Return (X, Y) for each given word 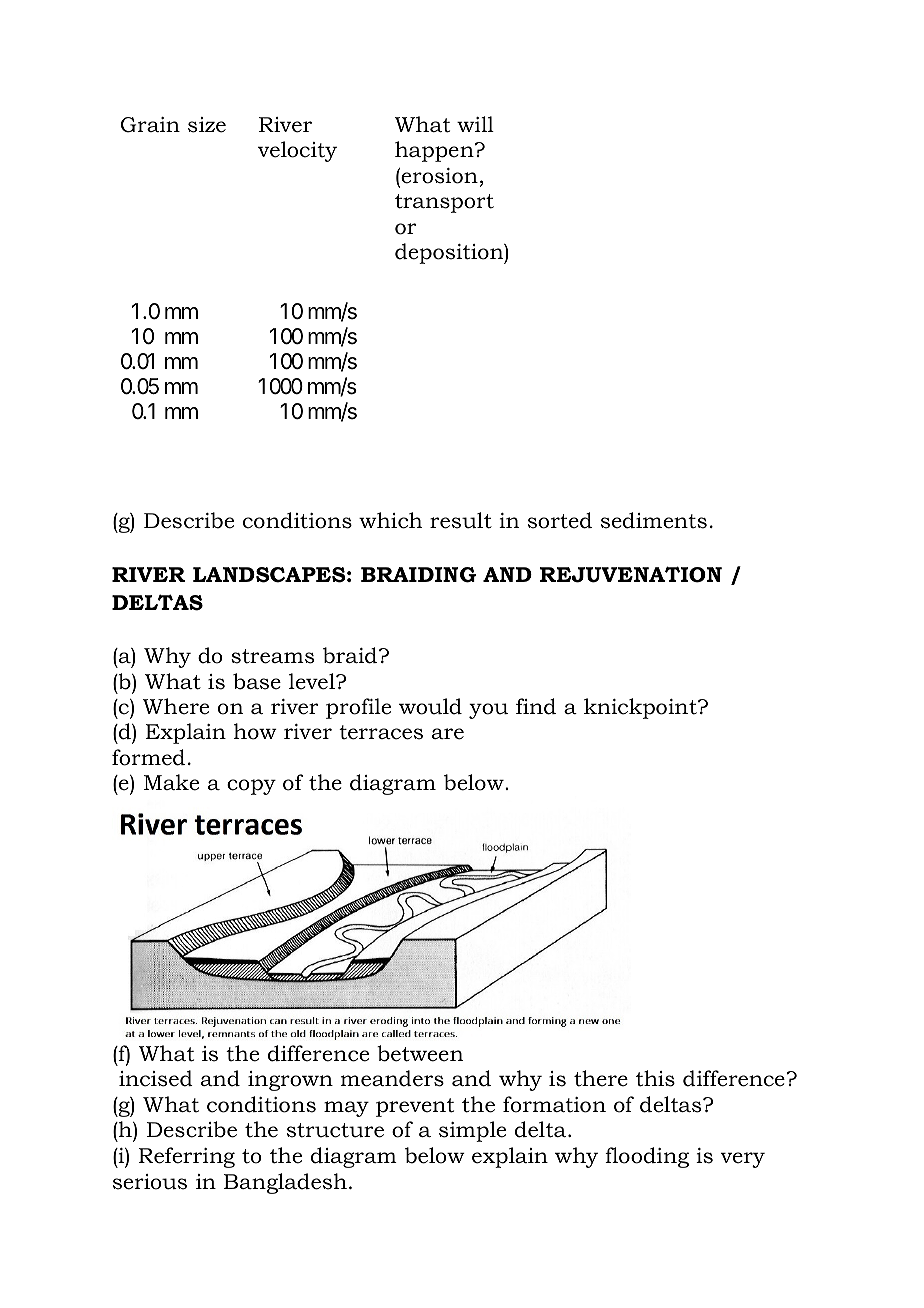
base (257, 681)
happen (435, 151)
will (475, 124)
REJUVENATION (631, 574)
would (430, 706)
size (207, 125)
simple (472, 1131)
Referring (187, 1157)
